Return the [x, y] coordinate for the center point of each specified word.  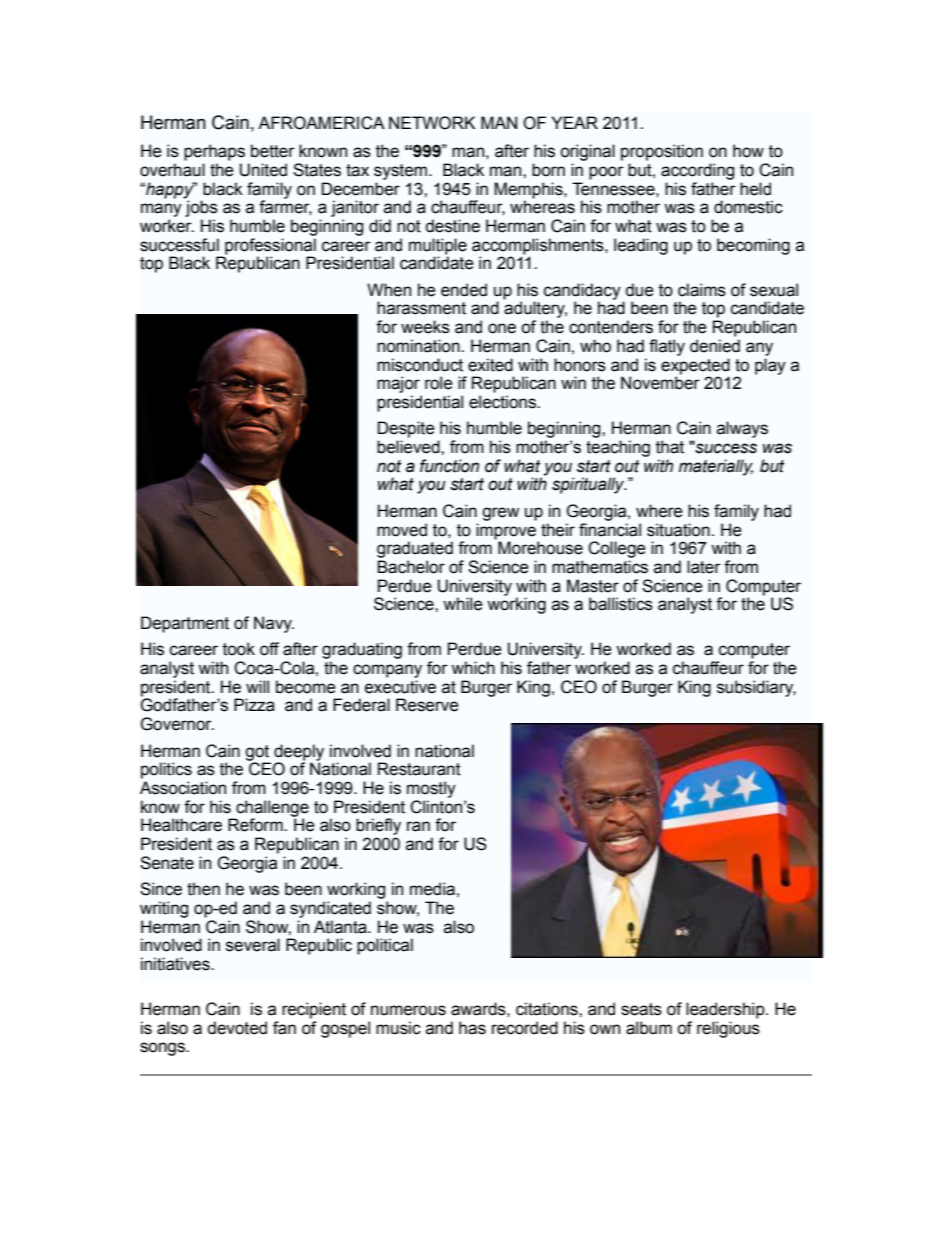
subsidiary [756, 688]
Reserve [427, 705]
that [670, 447]
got [258, 754]
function [449, 466]
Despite [406, 429]
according [697, 171]
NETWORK [432, 123]
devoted [237, 1028]
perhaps [214, 152]
